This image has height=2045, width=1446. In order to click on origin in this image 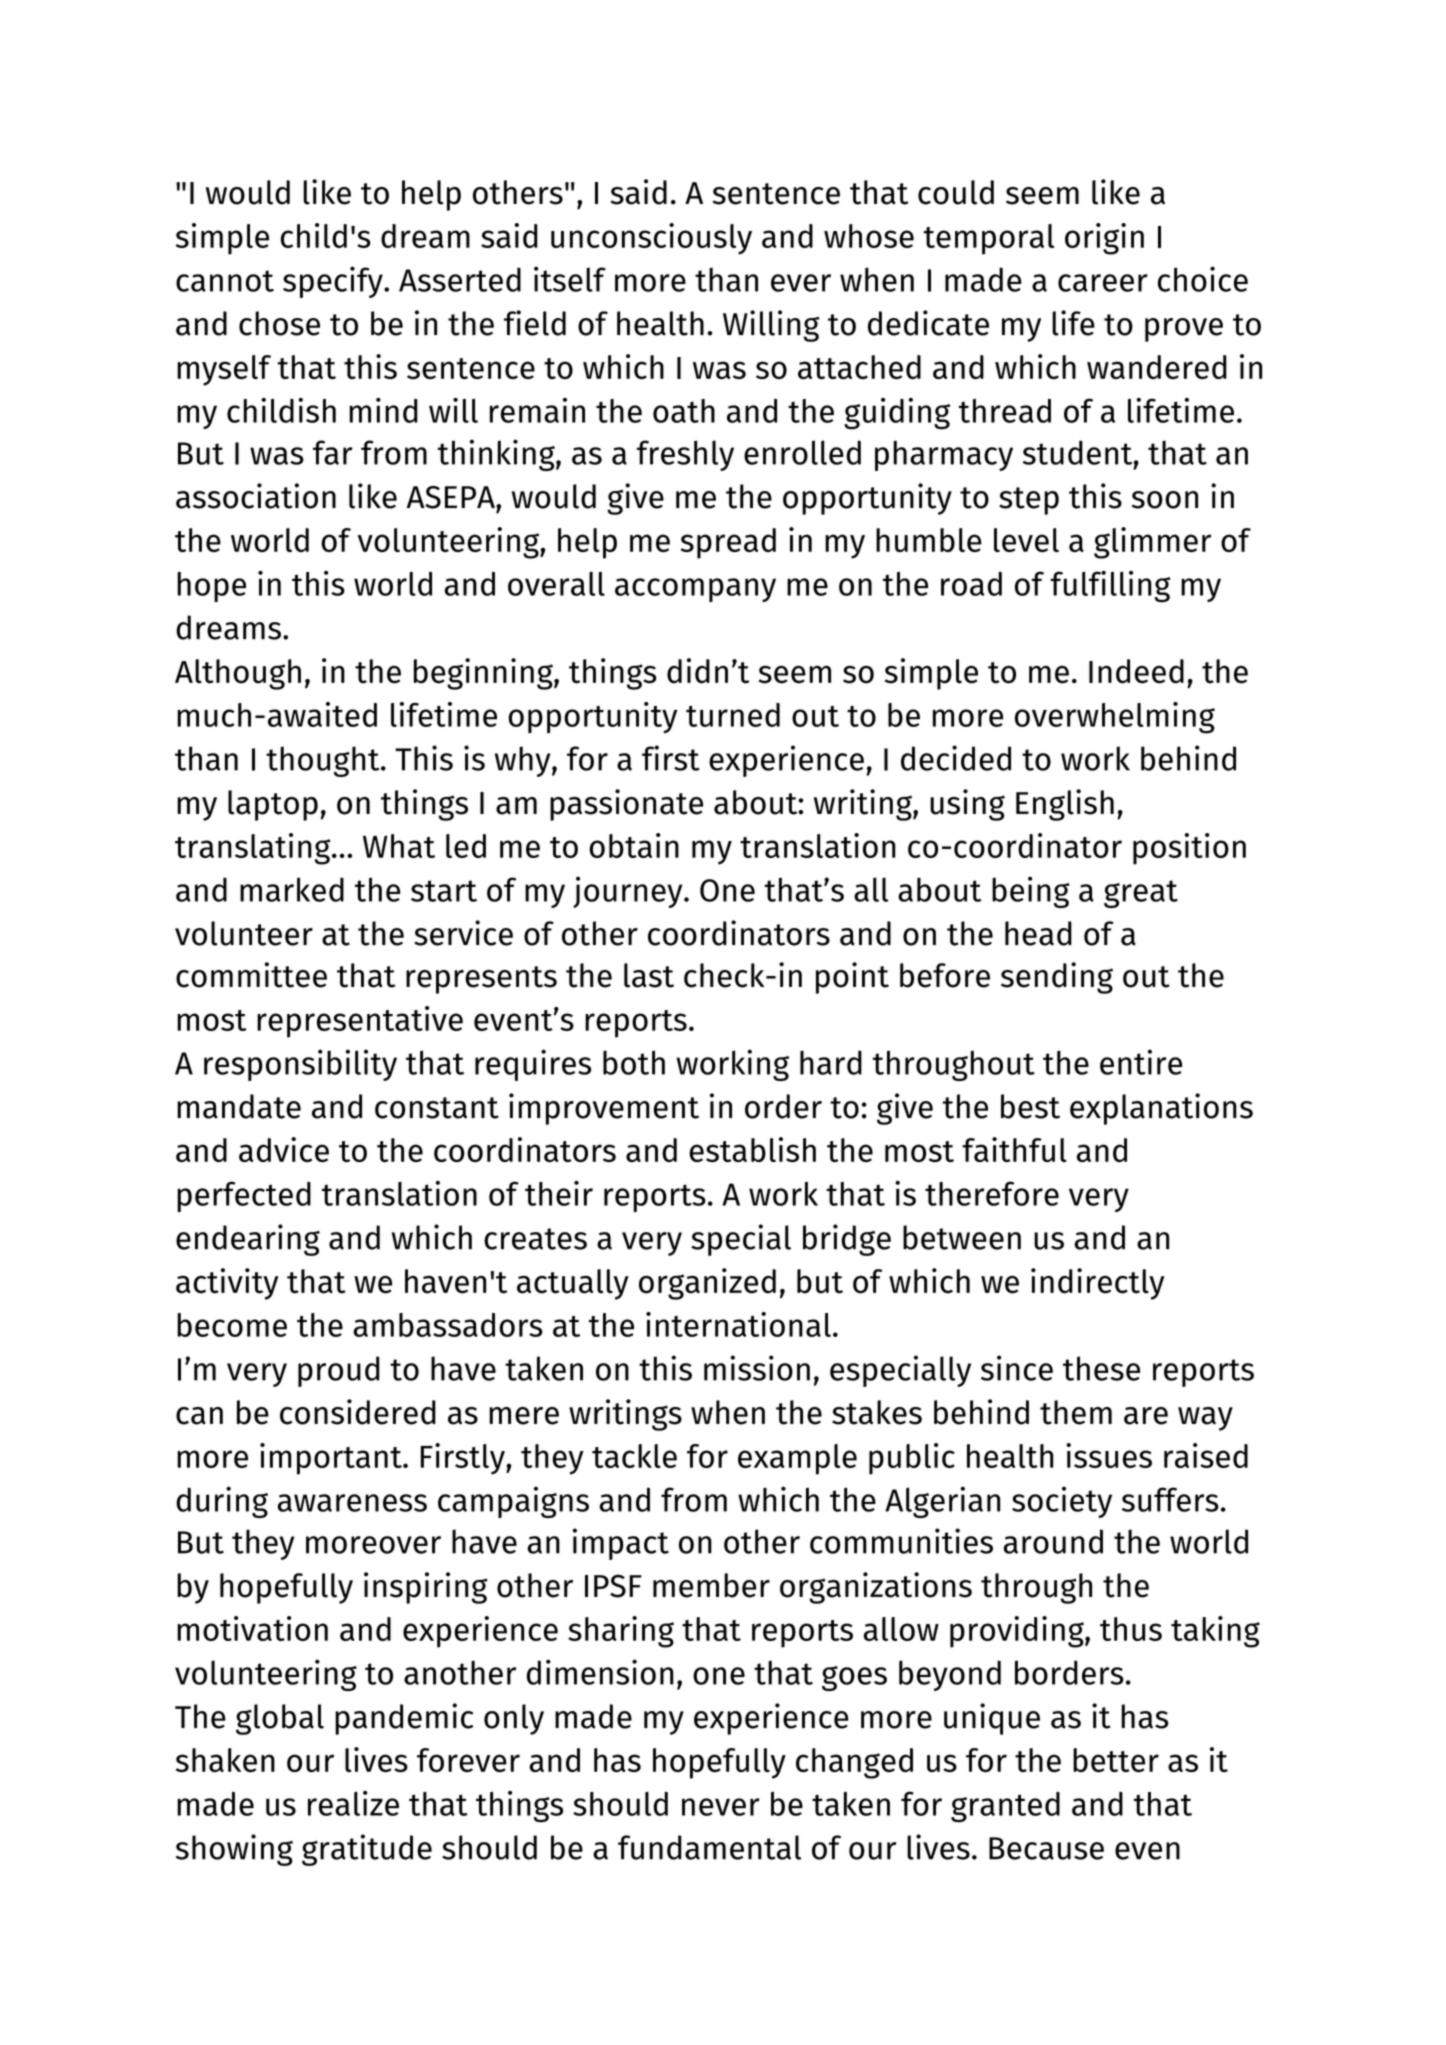, I will do `click(1104, 239)`.
